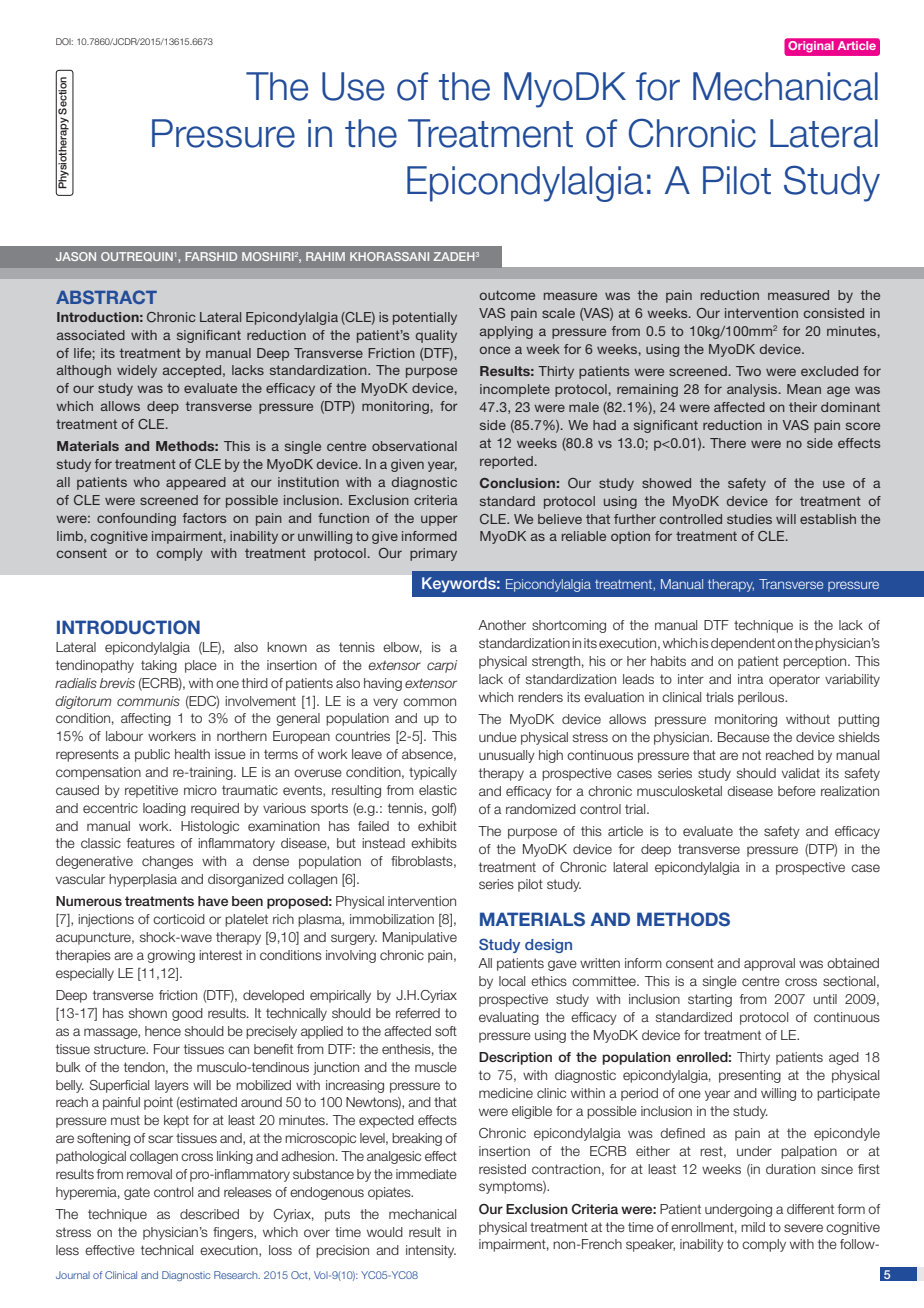 This screenshot has width=924, height=1308. Describe the element at coordinates (420, 938) in the screenshot. I see `Manipulative` at that location.
